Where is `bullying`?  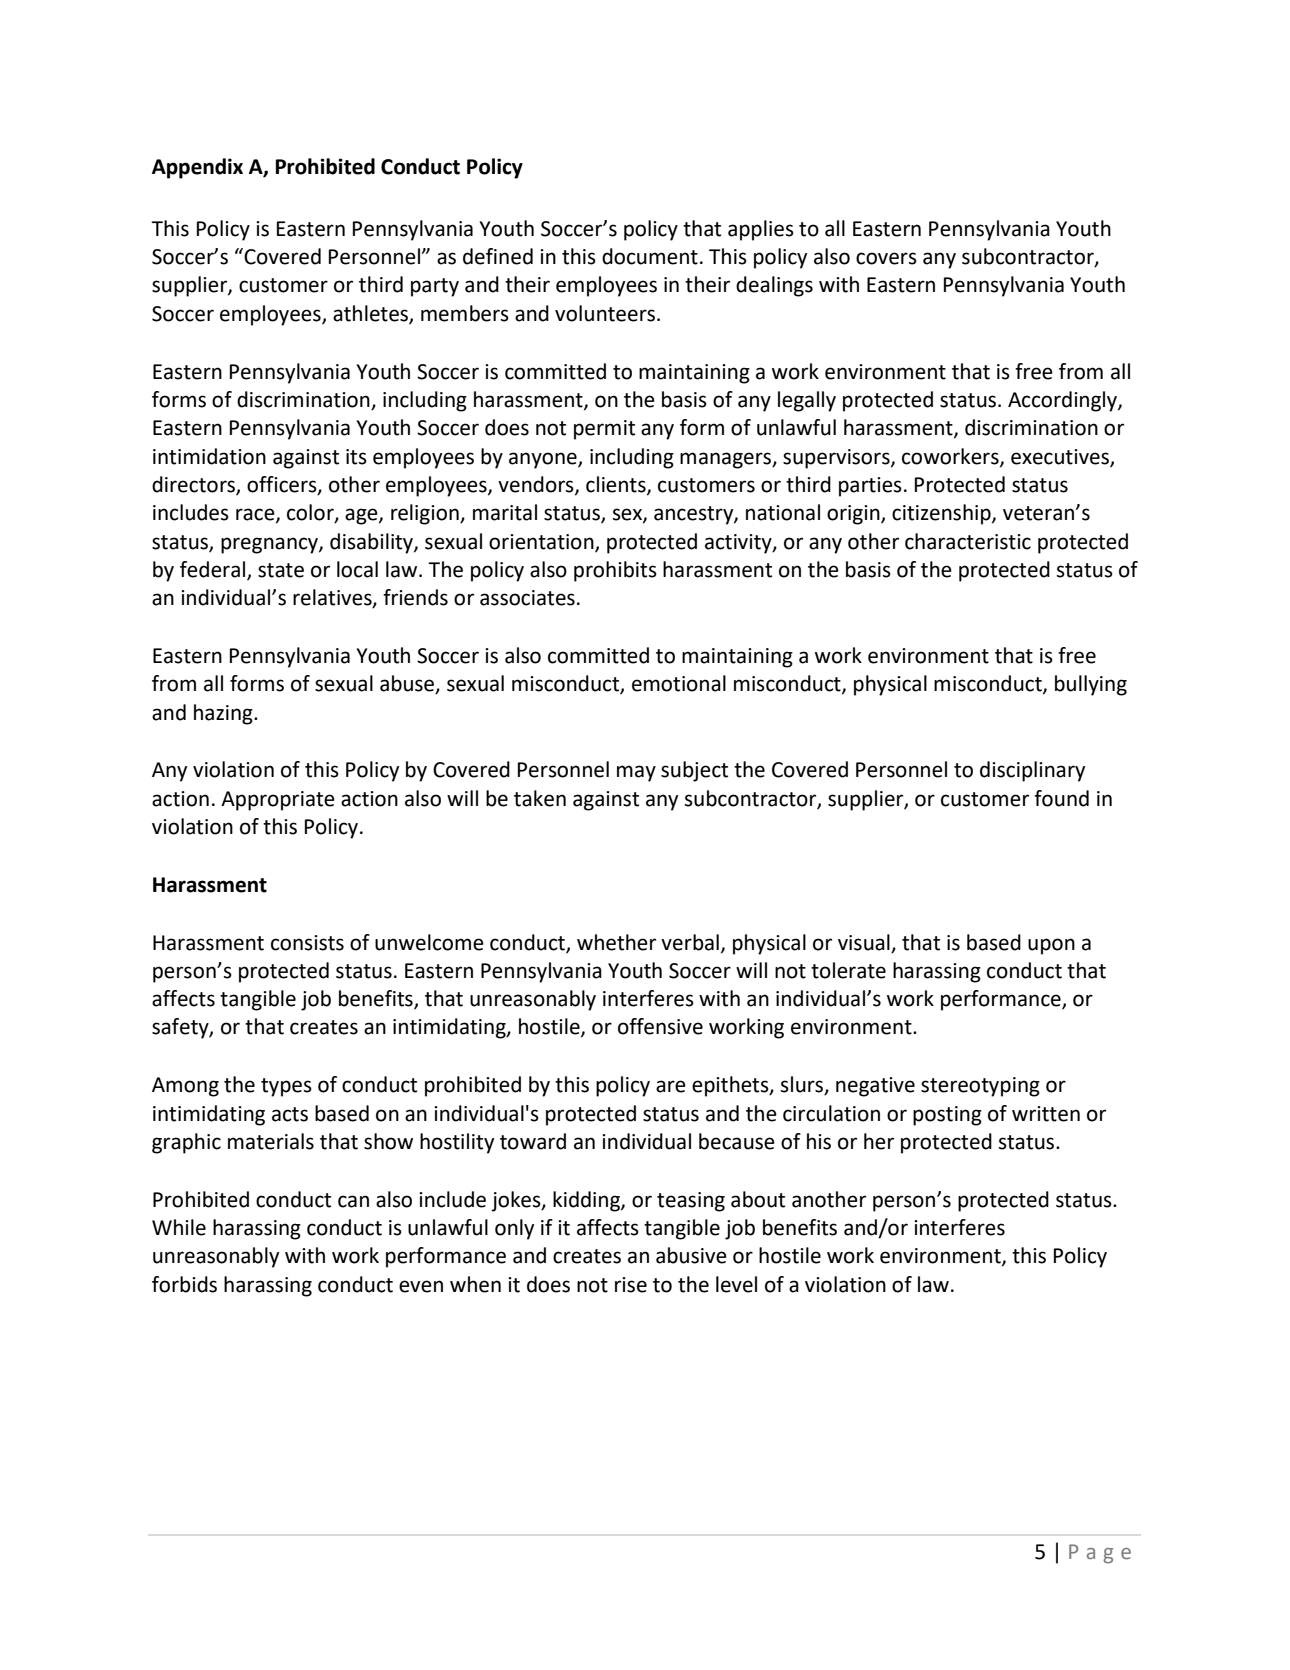 bullying is located at coordinates (1091, 685).
